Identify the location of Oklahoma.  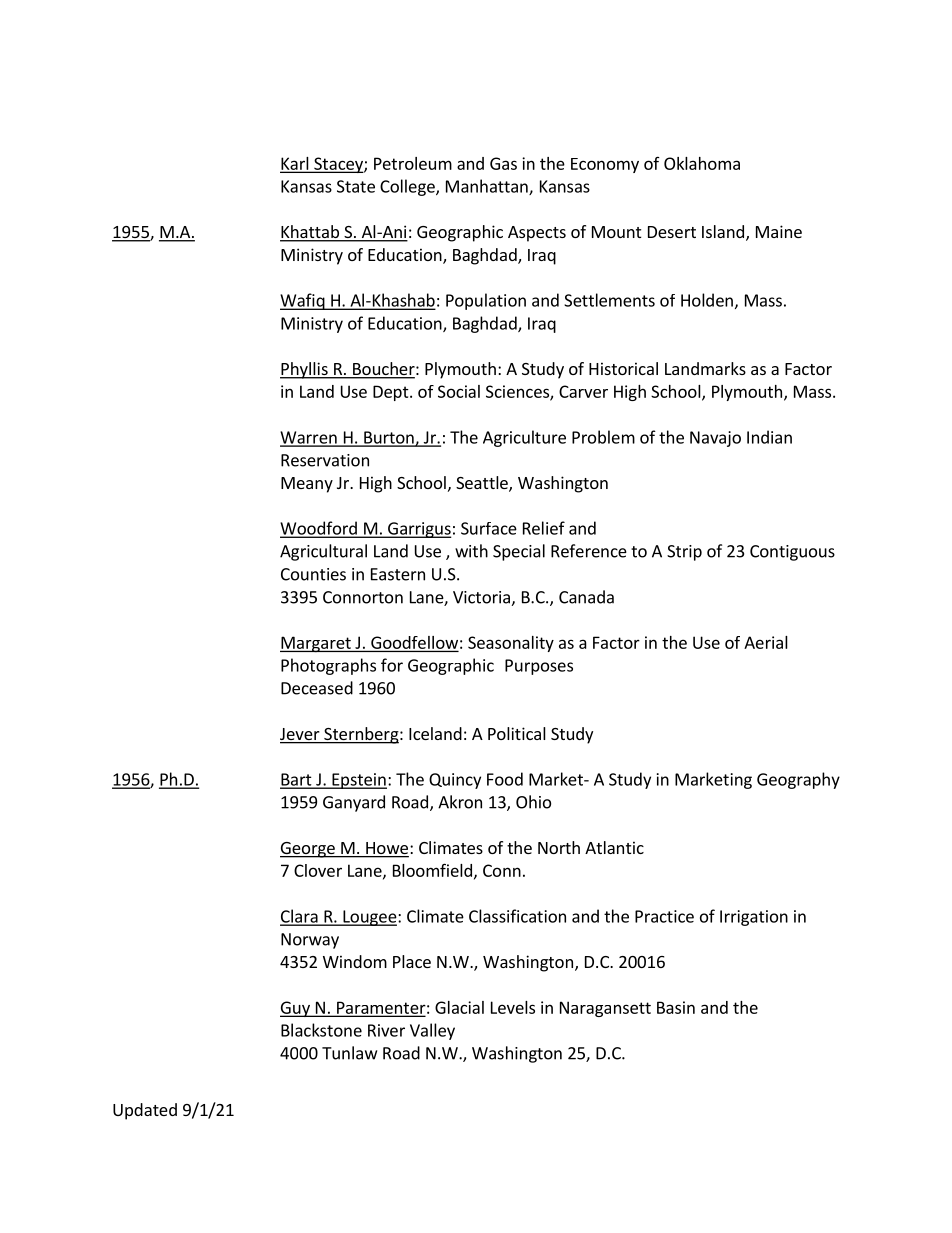
(702, 163).
